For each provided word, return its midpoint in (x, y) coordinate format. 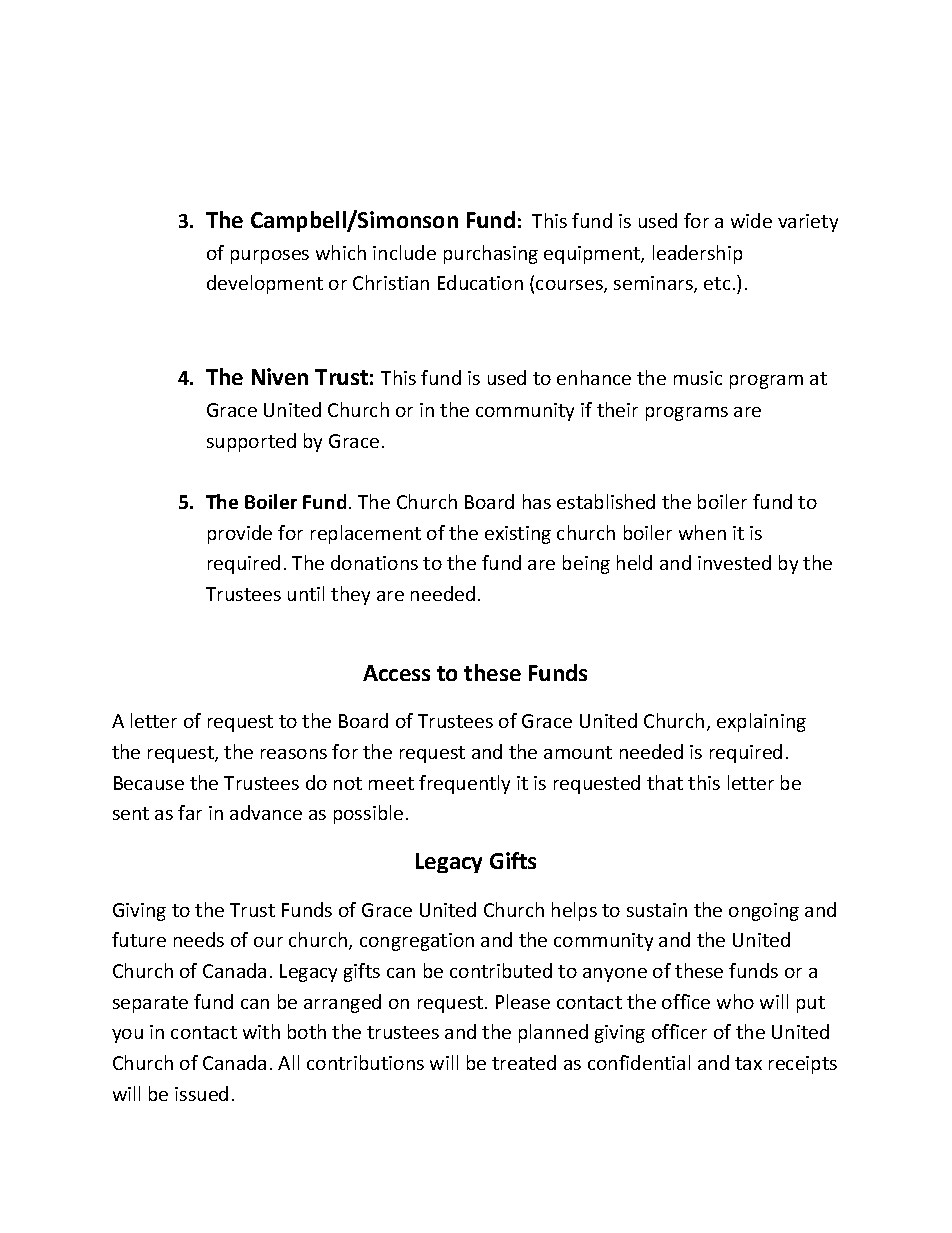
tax (748, 1063)
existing (518, 535)
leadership (697, 254)
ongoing (764, 912)
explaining (761, 722)
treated (524, 1062)
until (306, 593)
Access (396, 673)
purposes (270, 257)
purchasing (491, 254)
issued (201, 1093)
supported (251, 442)
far (190, 812)
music (698, 378)
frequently (464, 784)
